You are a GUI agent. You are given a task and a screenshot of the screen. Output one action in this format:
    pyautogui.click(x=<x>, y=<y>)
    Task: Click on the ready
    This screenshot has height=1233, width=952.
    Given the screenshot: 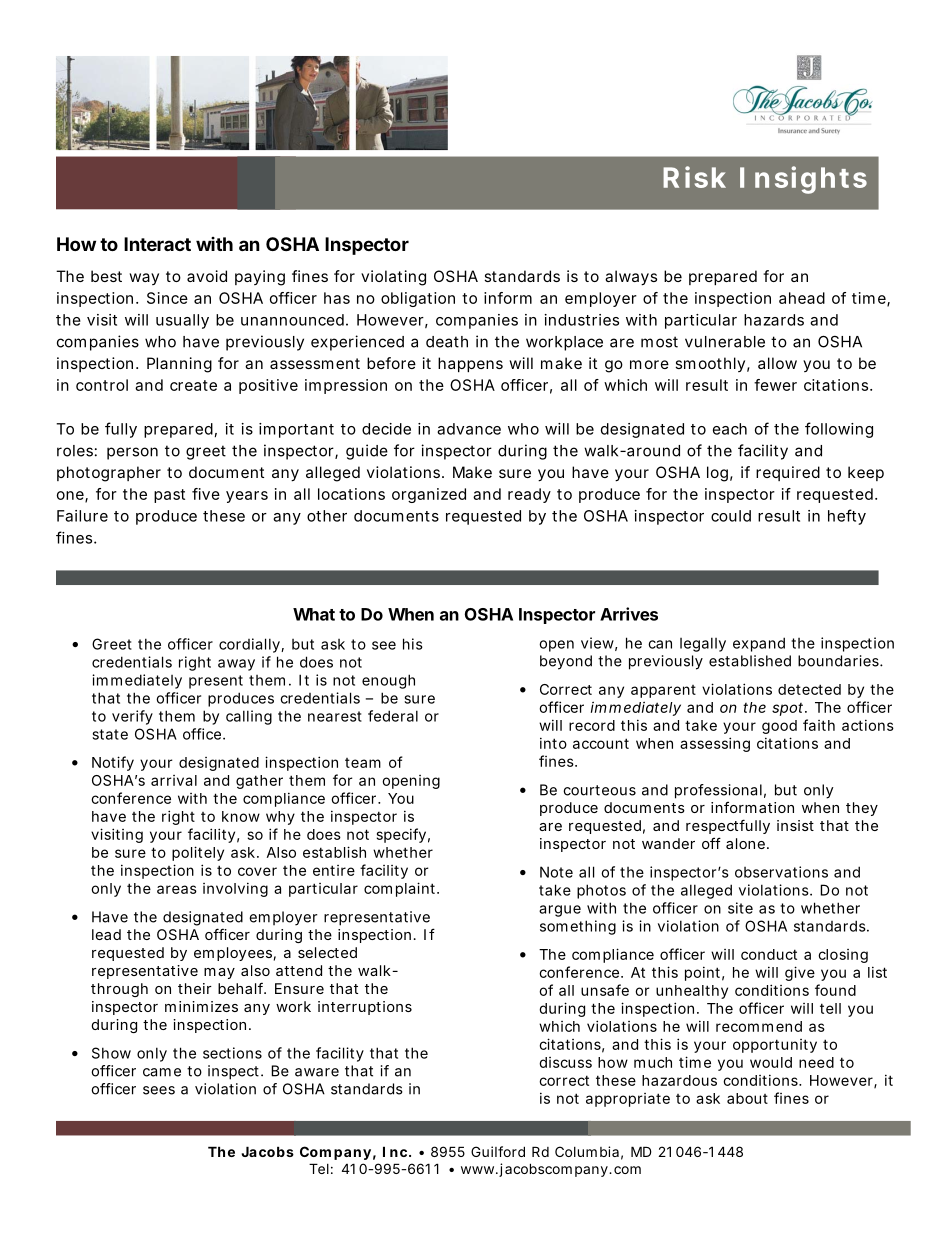 What is the action you would take?
    pyautogui.click(x=529, y=495)
